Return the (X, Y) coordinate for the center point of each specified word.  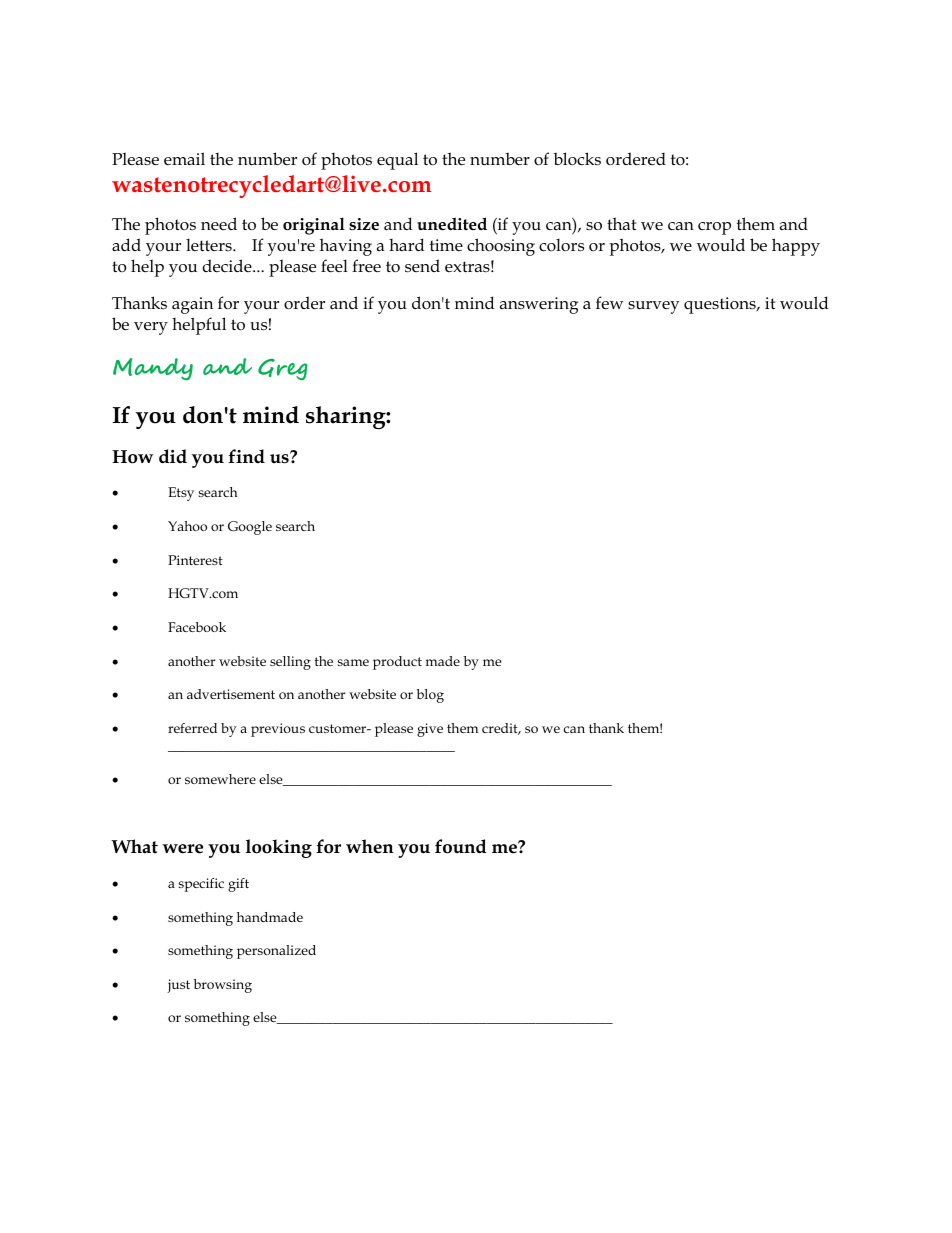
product (397, 663)
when (370, 846)
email (184, 158)
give (430, 730)
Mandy (153, 369)
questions (721, 305)
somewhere (220, 779)
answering (539, 305)
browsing (223, 986)
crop (714, 228)
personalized (276, 952)
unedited (452, 224)
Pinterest (195, 560)
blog (430, 696)
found (461, 846)
